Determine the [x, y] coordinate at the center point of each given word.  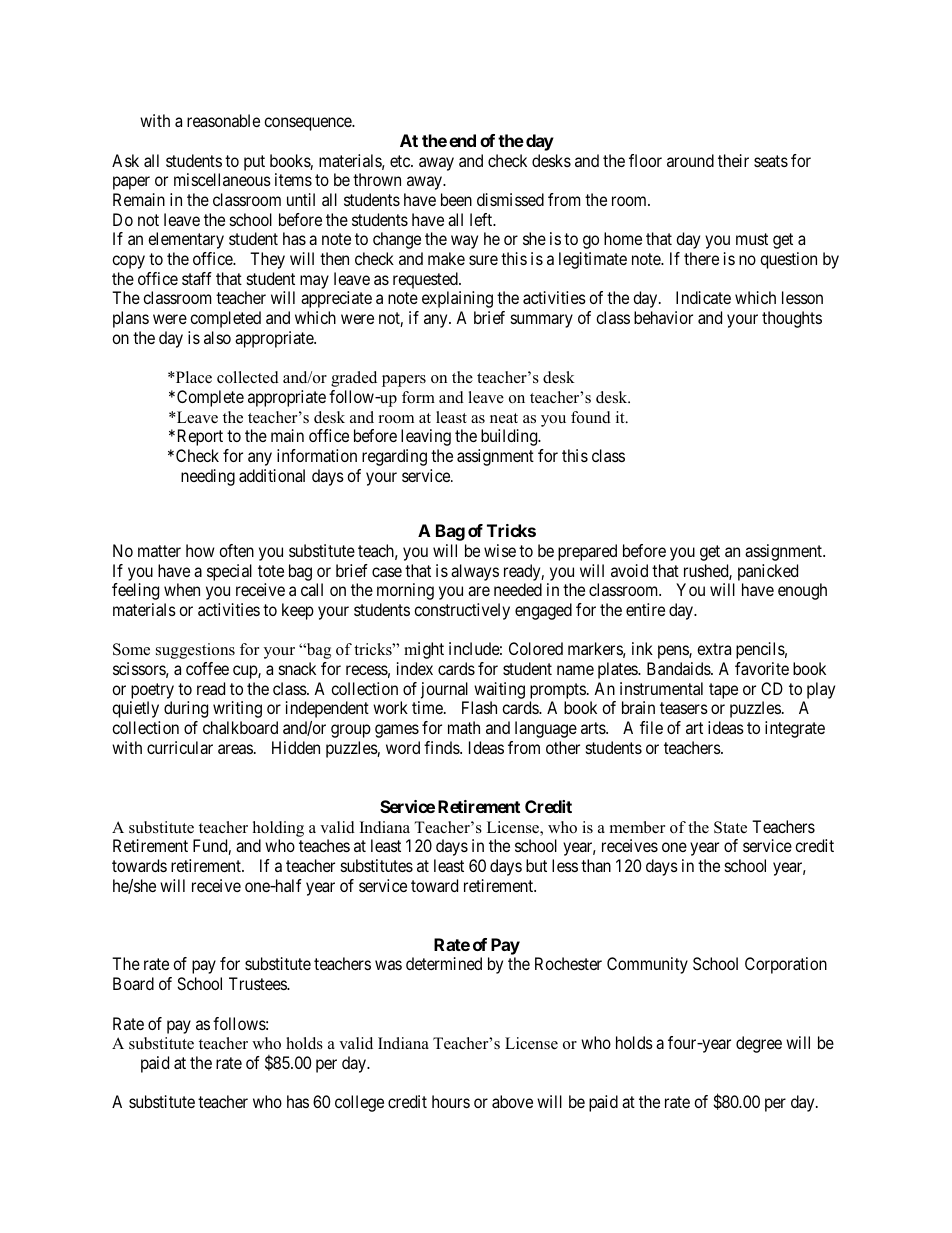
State [730, 827]
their [733, 160]
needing [208, 477]
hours [451, 1101]
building [510, 437]
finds [442, 747]
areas [235, 749]
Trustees [258, 983]
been [456, 199]
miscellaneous [222, 179]
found [591, 417]
